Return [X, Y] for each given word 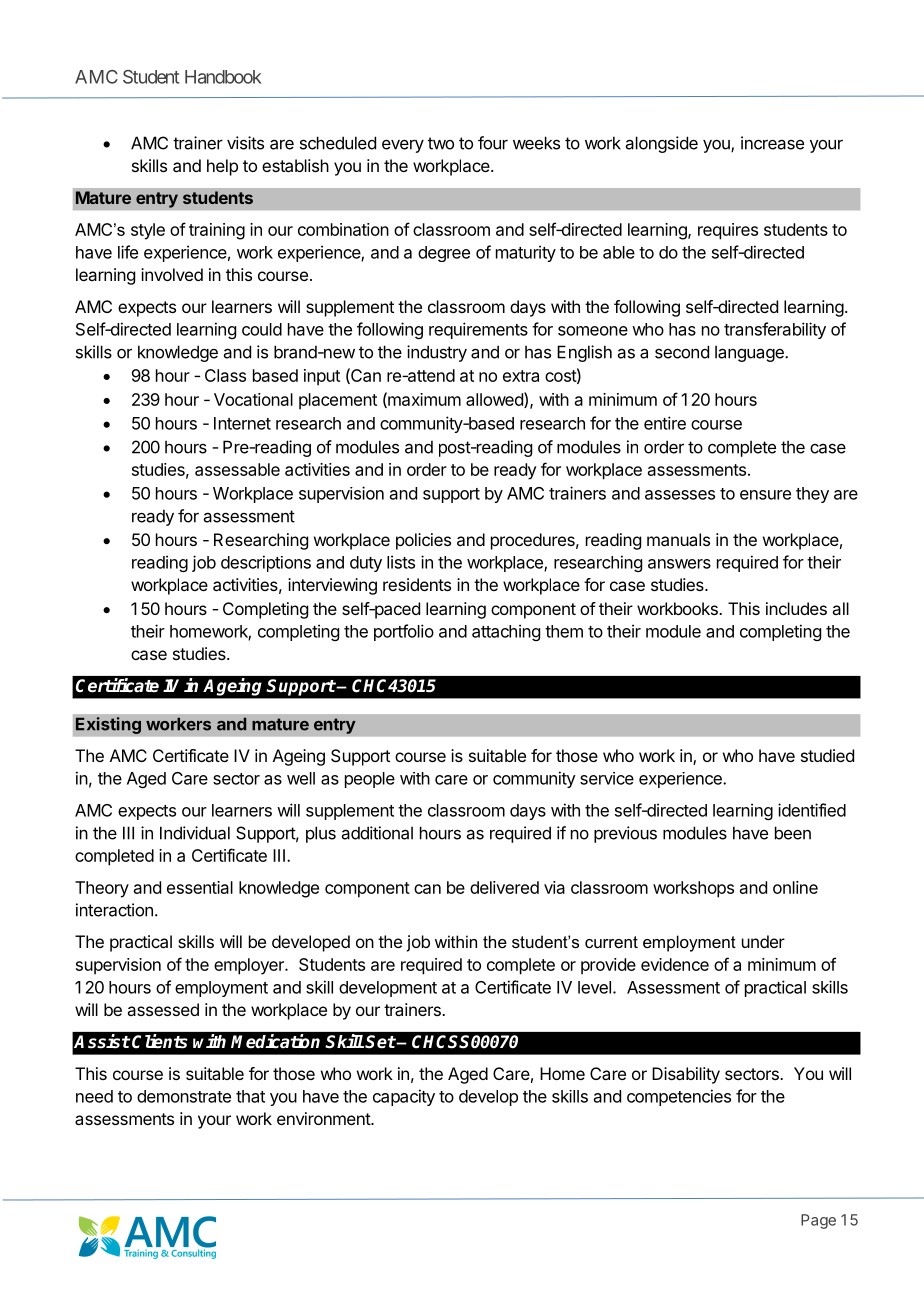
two [441, 143]
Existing [108, 725]
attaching [506, 632]
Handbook [223, 77]
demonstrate [184, 1096]
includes [796, 608]
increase [772, 143]
